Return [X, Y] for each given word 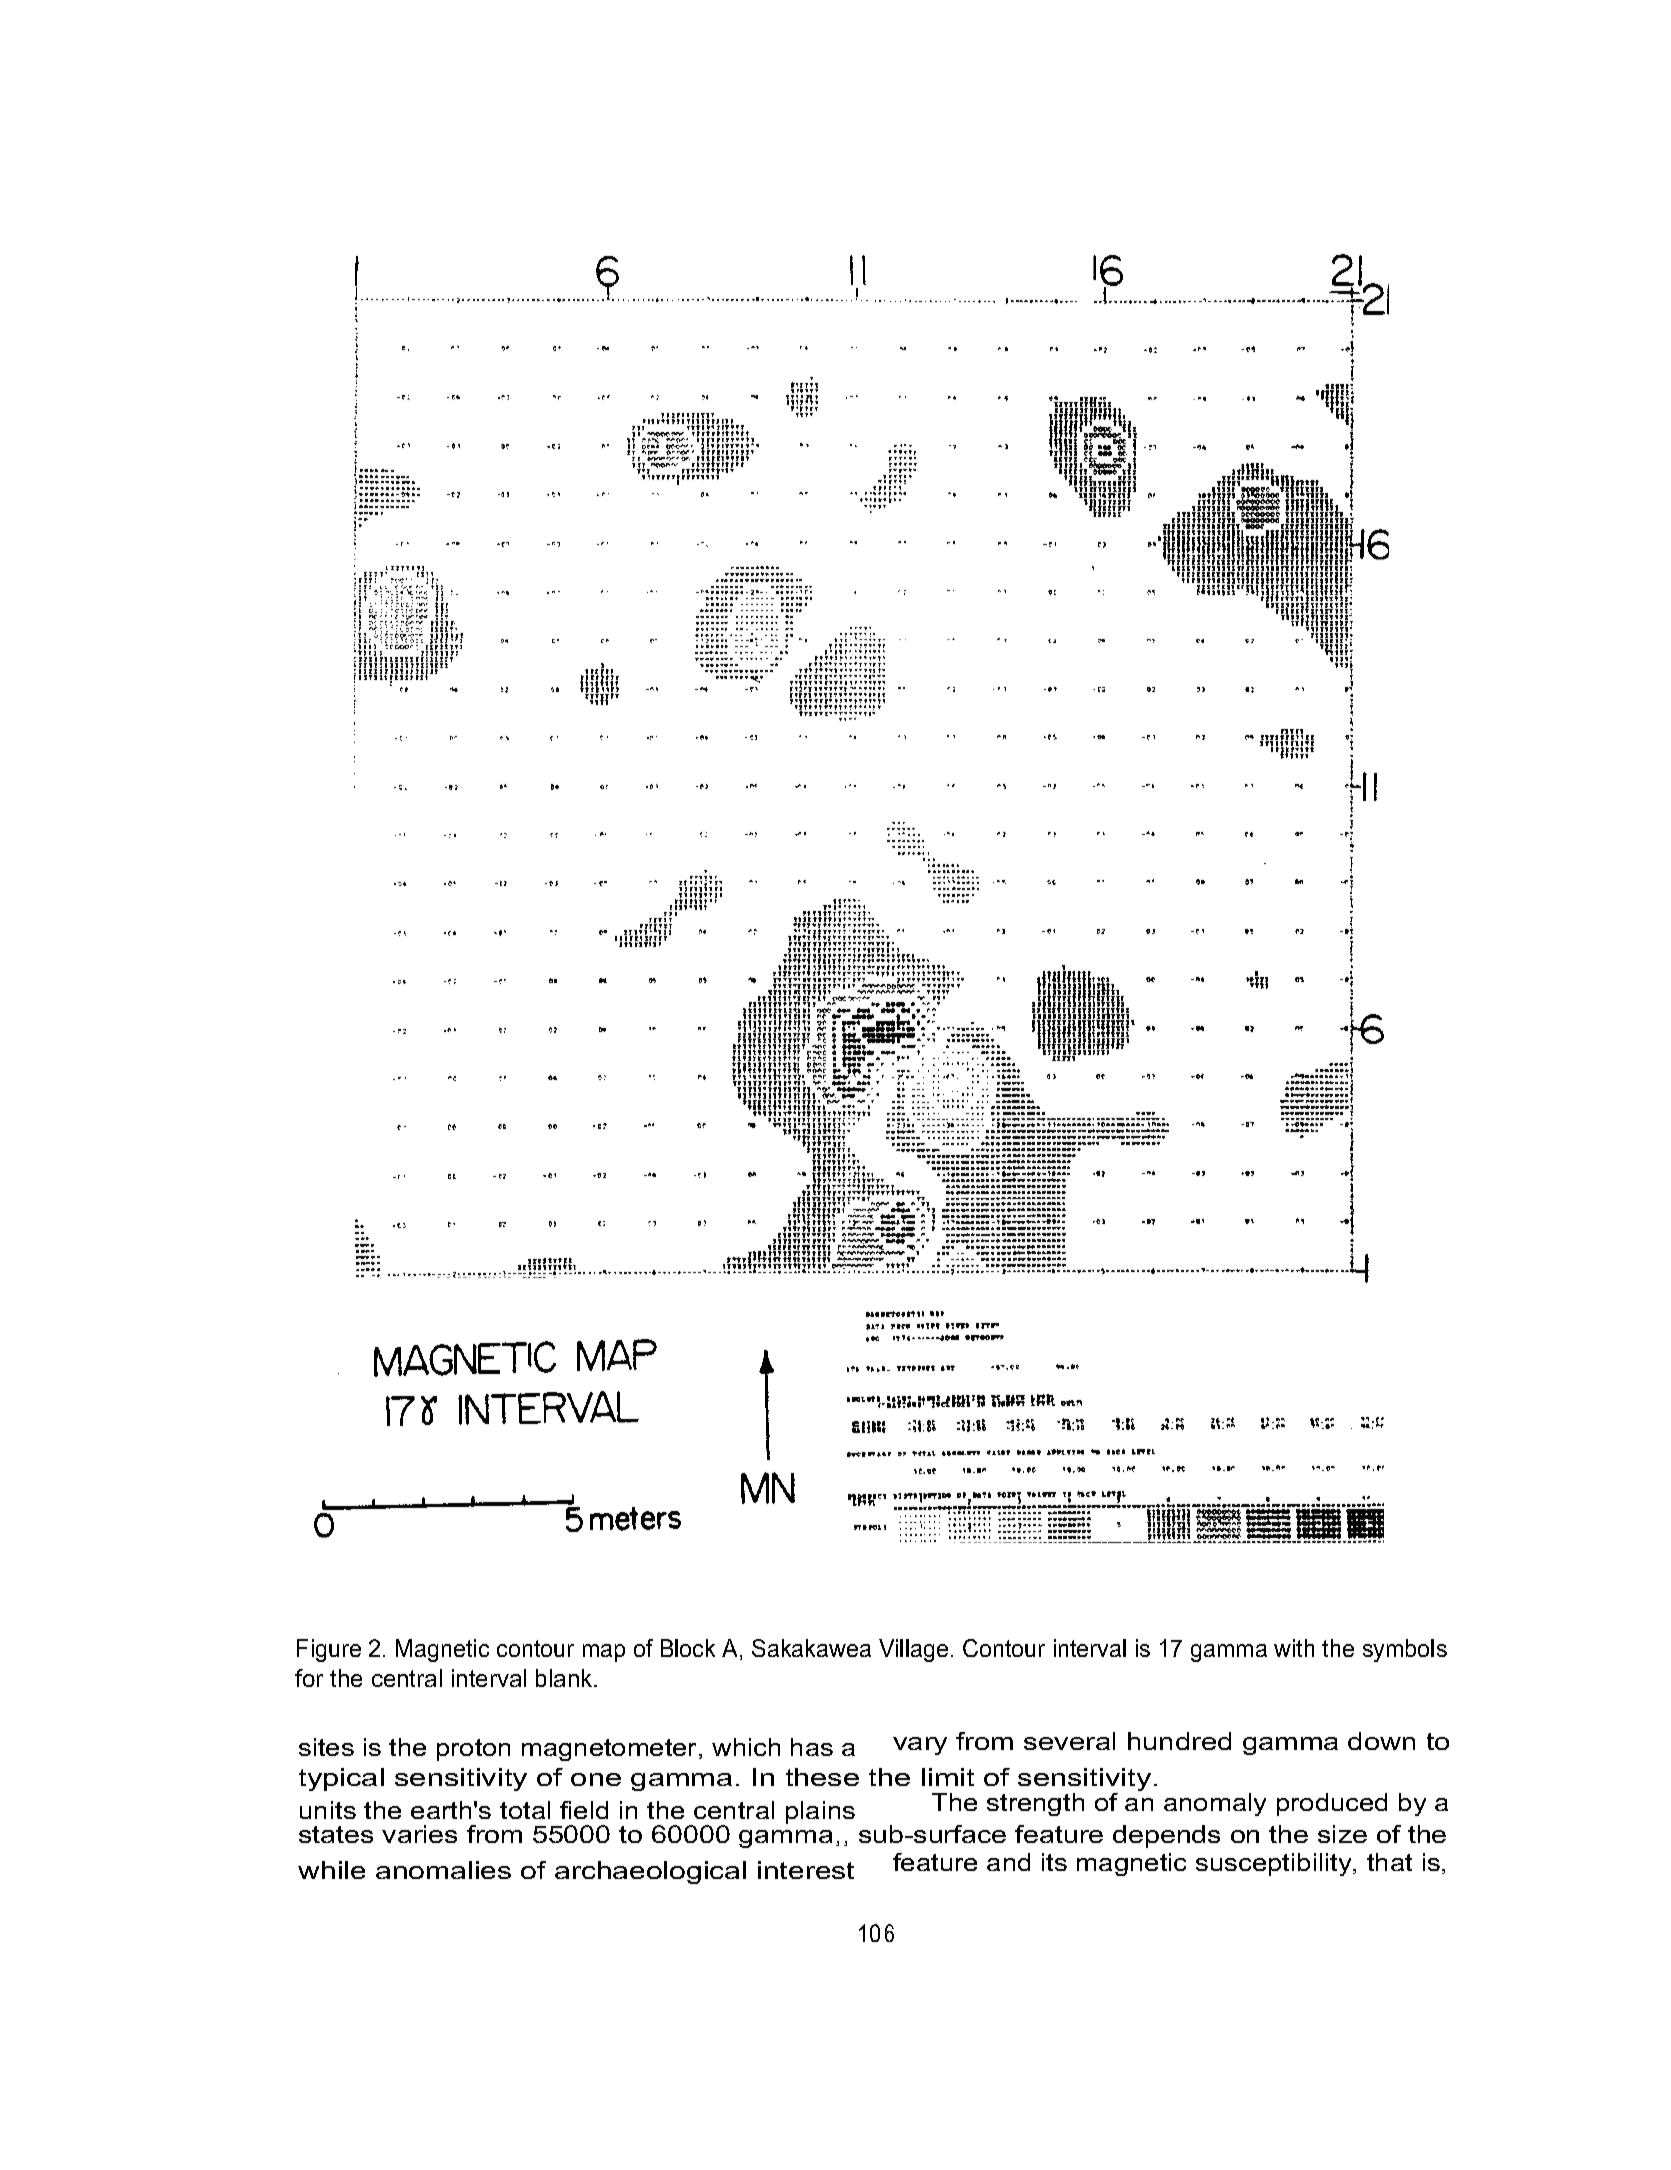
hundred [1179, 1741]
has [812, 1747]
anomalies [443, 1870]
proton [473, 1750]
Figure [329, 1650]
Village [913, 1650]
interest [806, 1870]
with [1294, 1648]
